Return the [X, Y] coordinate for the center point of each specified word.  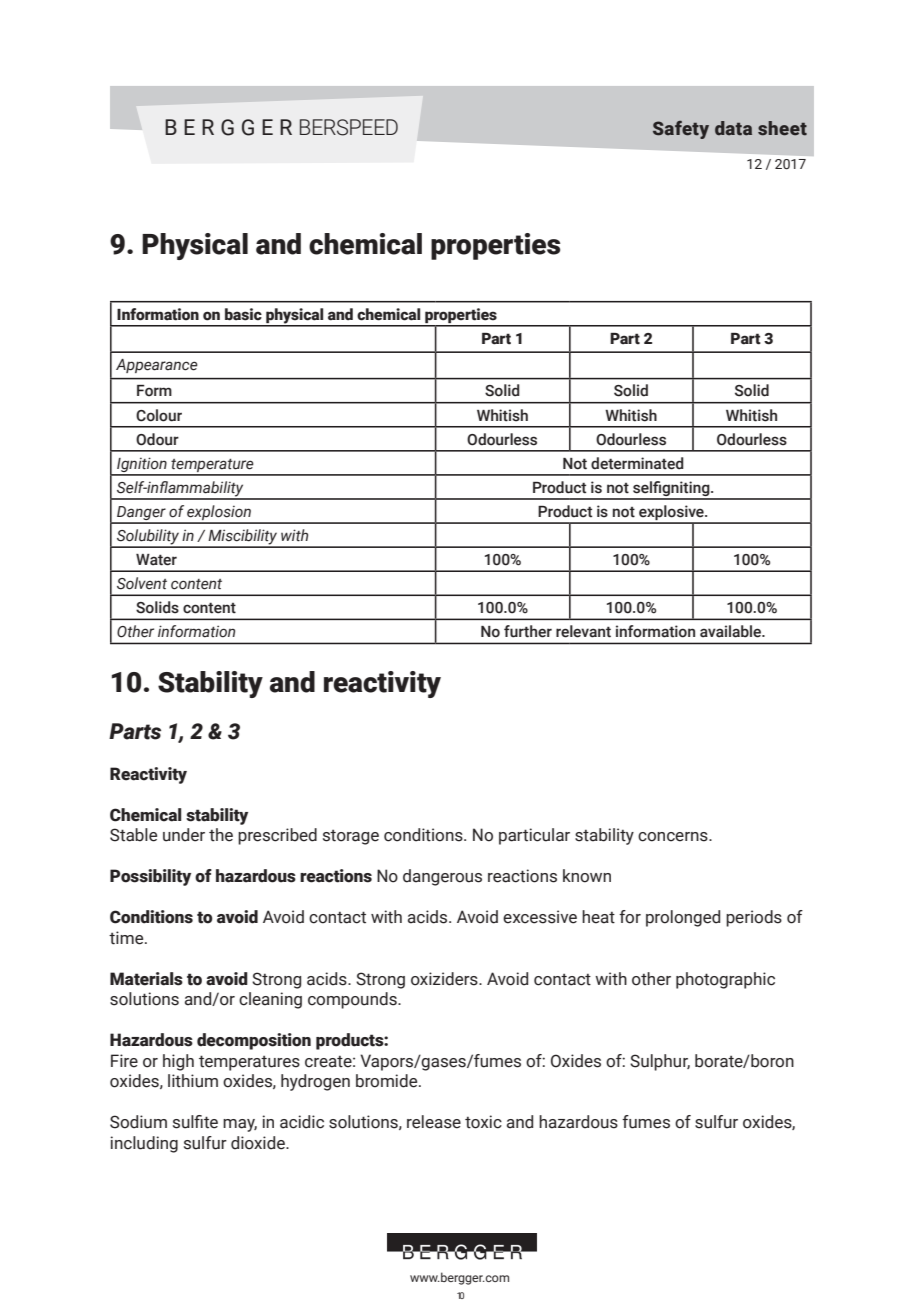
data [733, 128]
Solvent [142, 583]
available [732, 631]
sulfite [195, 1122]
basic [243, 314]
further [528, 631]
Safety [681, 129]
